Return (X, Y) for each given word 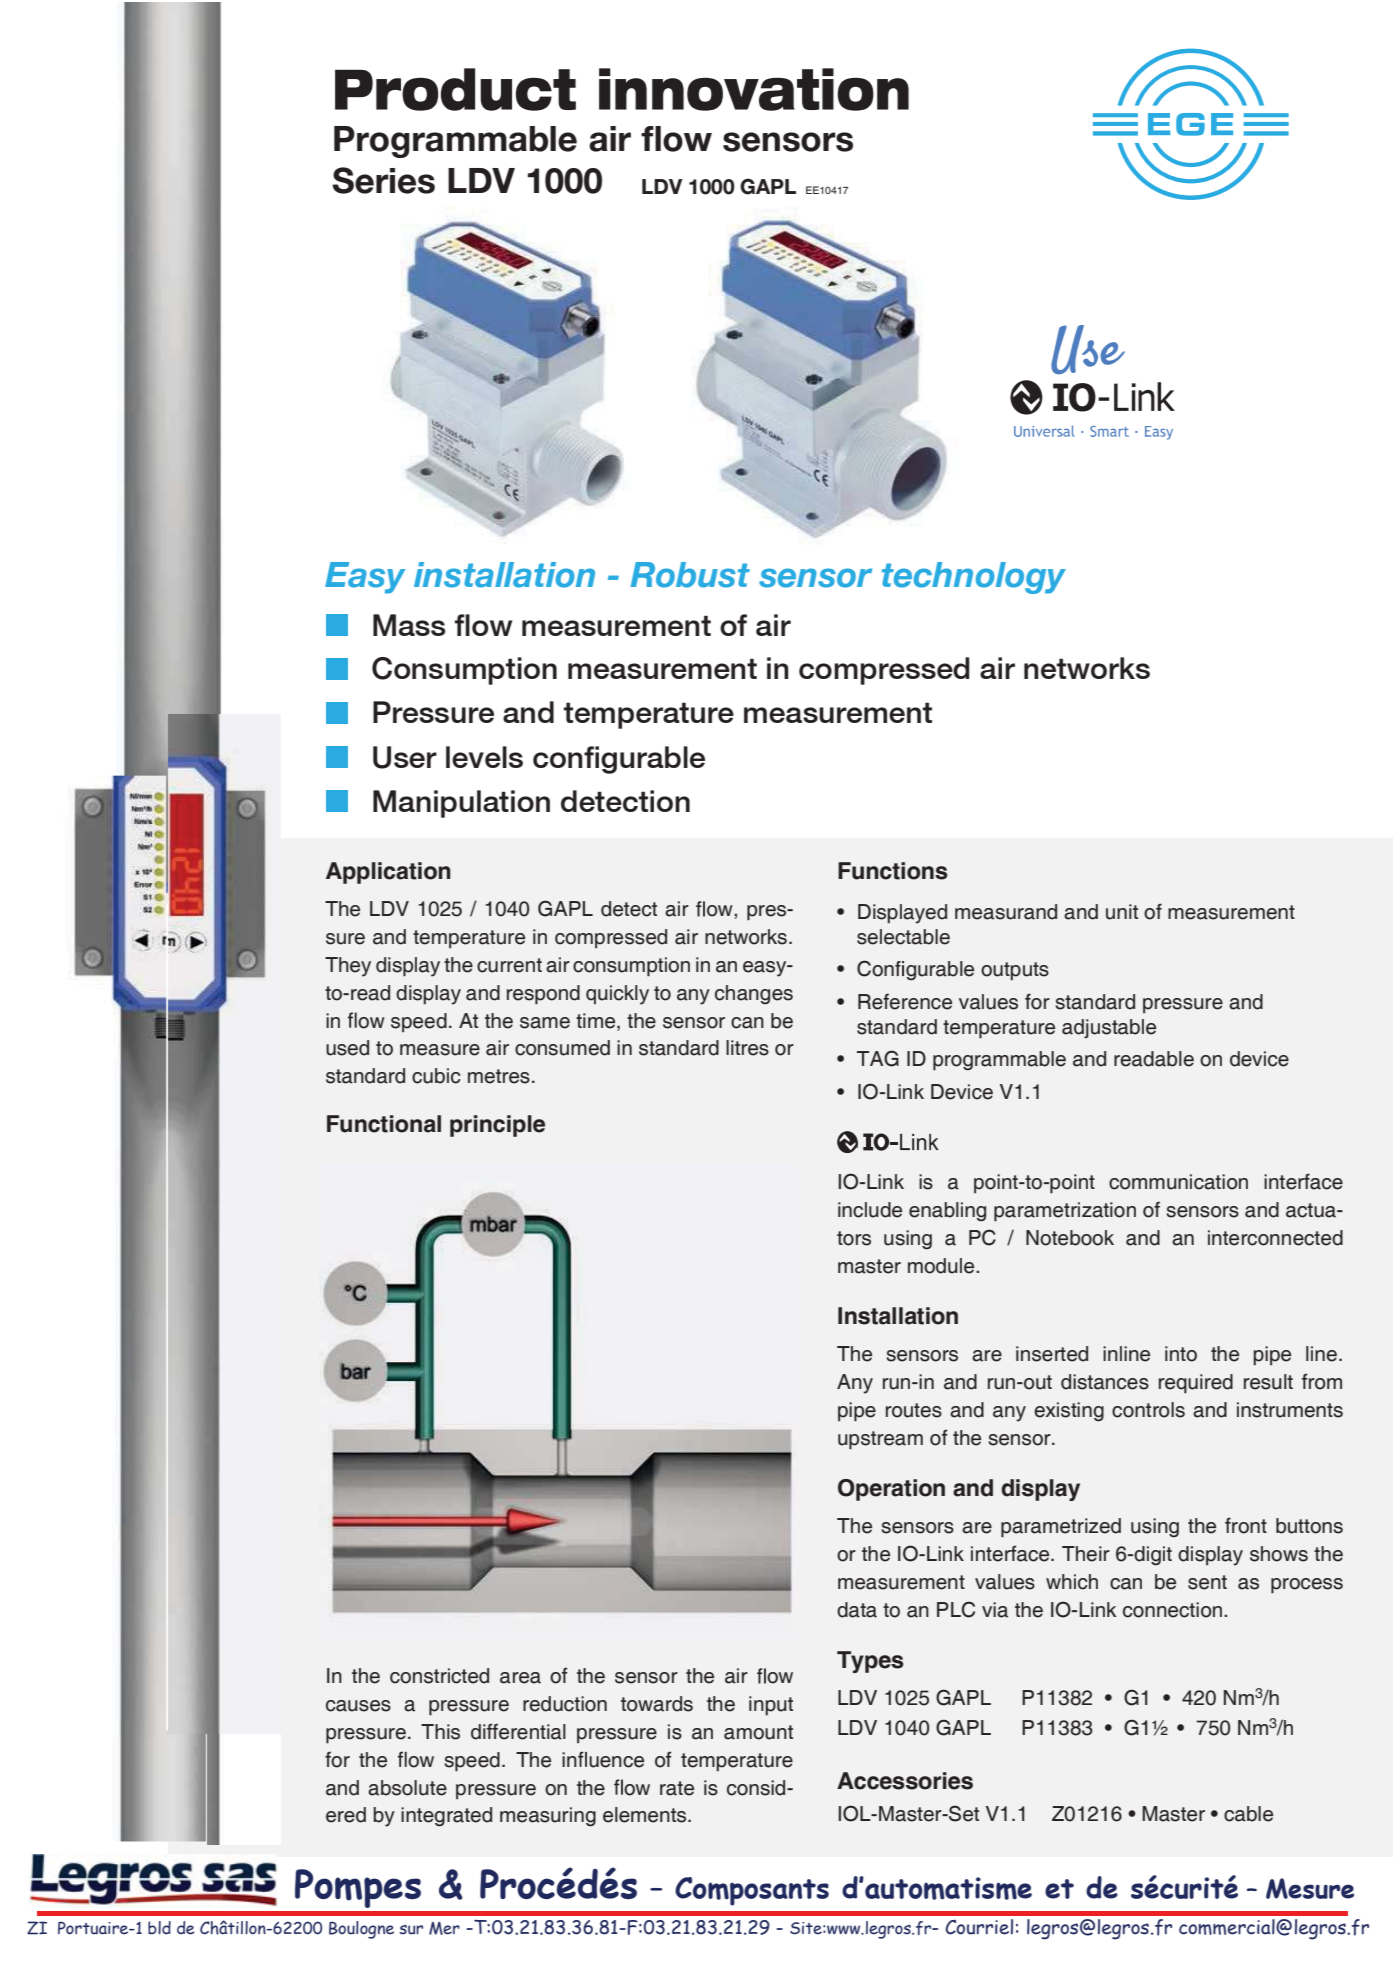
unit (1122, 912)
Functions (893, 871)
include (870, 1210)
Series (383, 180)
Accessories (905, 1781)
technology (974, 578)
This (440, 1732)
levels (484, 757)
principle (497, 1126)
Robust (690, 575)
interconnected (1275, 1238)
